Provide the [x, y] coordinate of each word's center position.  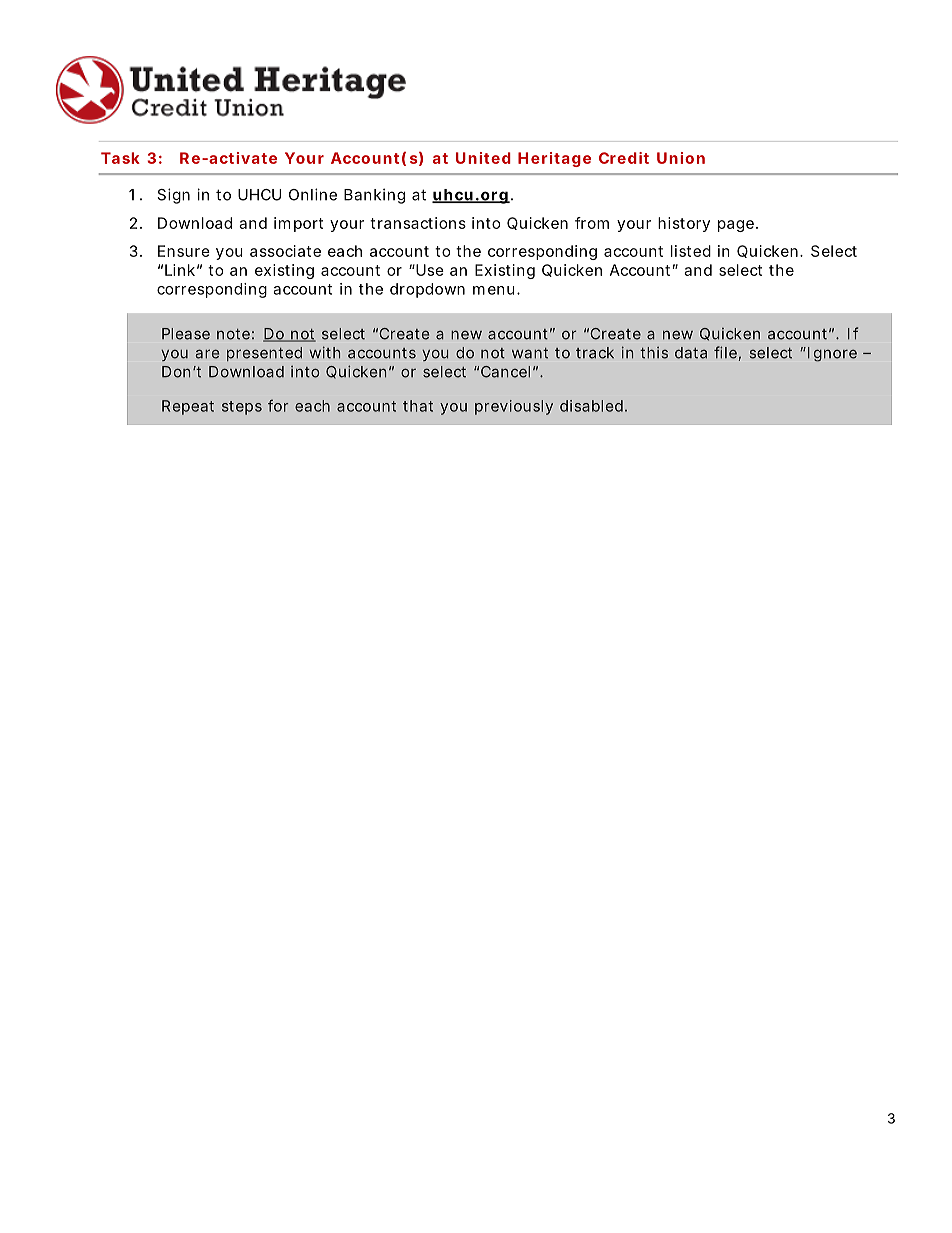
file [725, 352]
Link [180, 270]
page [736, 226]
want [530, 353]
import [298, 224]
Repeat [188, 407]
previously [514, 407]
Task [120, 158]
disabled [591, 406]
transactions [418, 223]
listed [691, 251]
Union [681, 158]
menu [494, 290]
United [483, 158]
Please [186, 334]
